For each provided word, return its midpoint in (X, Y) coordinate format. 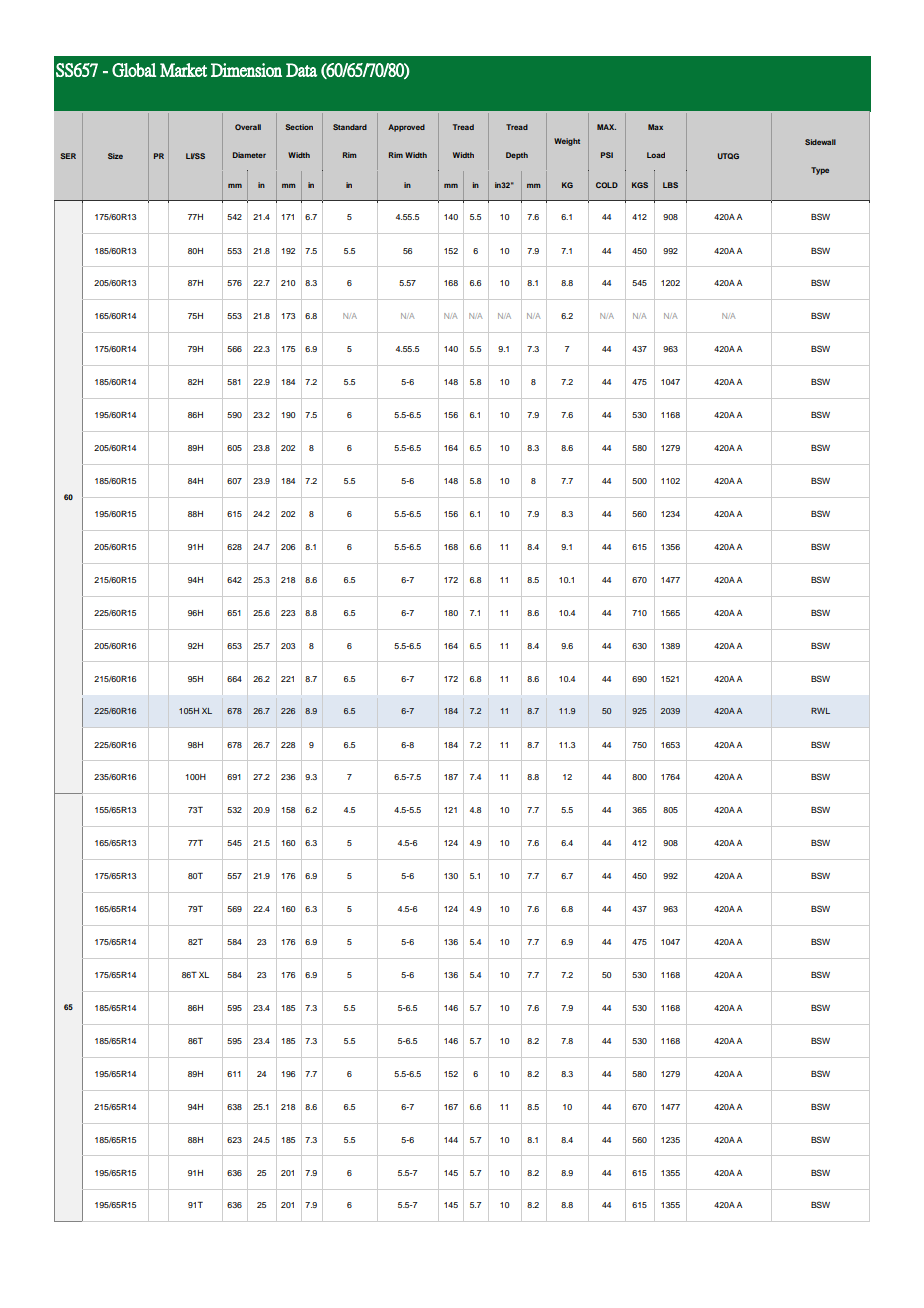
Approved (406, 128)
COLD (607, 185)
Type (820, 171)
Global (134, 70)
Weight (567, 142)
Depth (517, 156)
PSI (607, 155)
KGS (640, 185)
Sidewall (820, 142)
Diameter (249, 155)
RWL (820, 711)
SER (68, 156)
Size (115, 156)
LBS (670, 185)
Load (656, 155)
